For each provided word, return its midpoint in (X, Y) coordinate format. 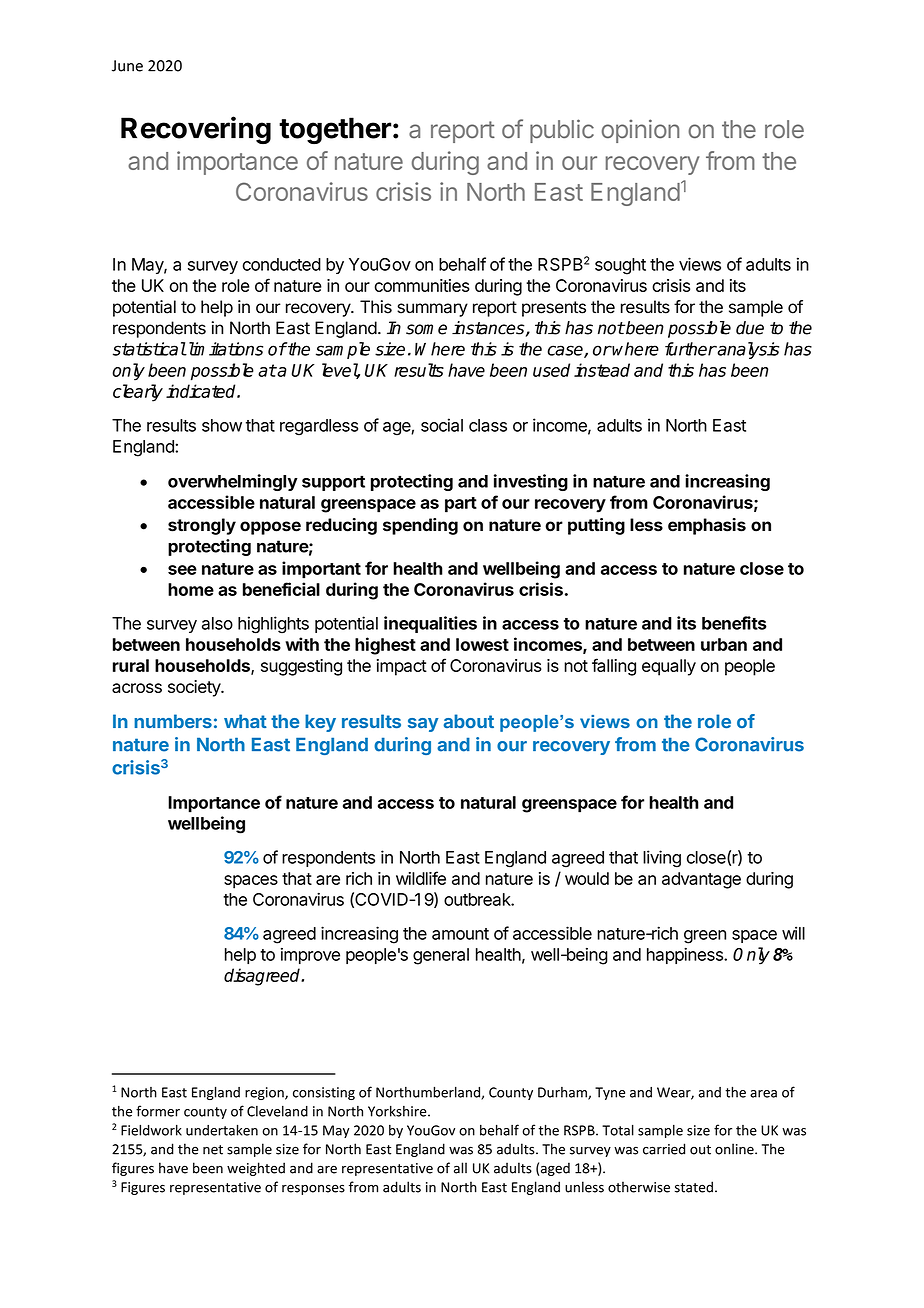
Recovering (196, 130)
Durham (563, 1093)
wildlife (421, 878)
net (213, 1150)
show (222, 425)
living (662, 859)
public (562, 131)
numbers (173, 721)
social (442, 425)
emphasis (707, 526)
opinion (640, 131)
